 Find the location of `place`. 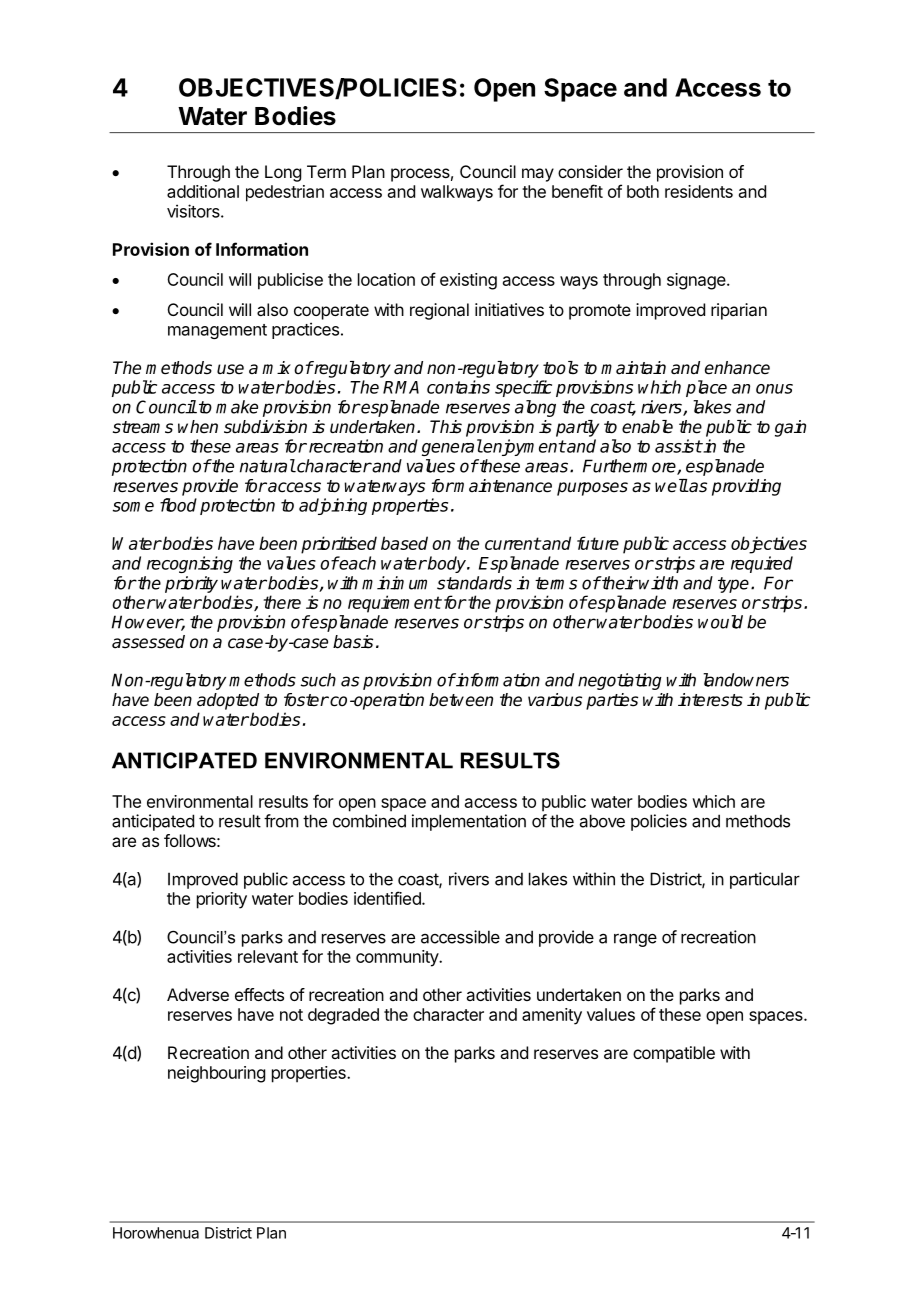

place is located at coordinates (706, 388).
